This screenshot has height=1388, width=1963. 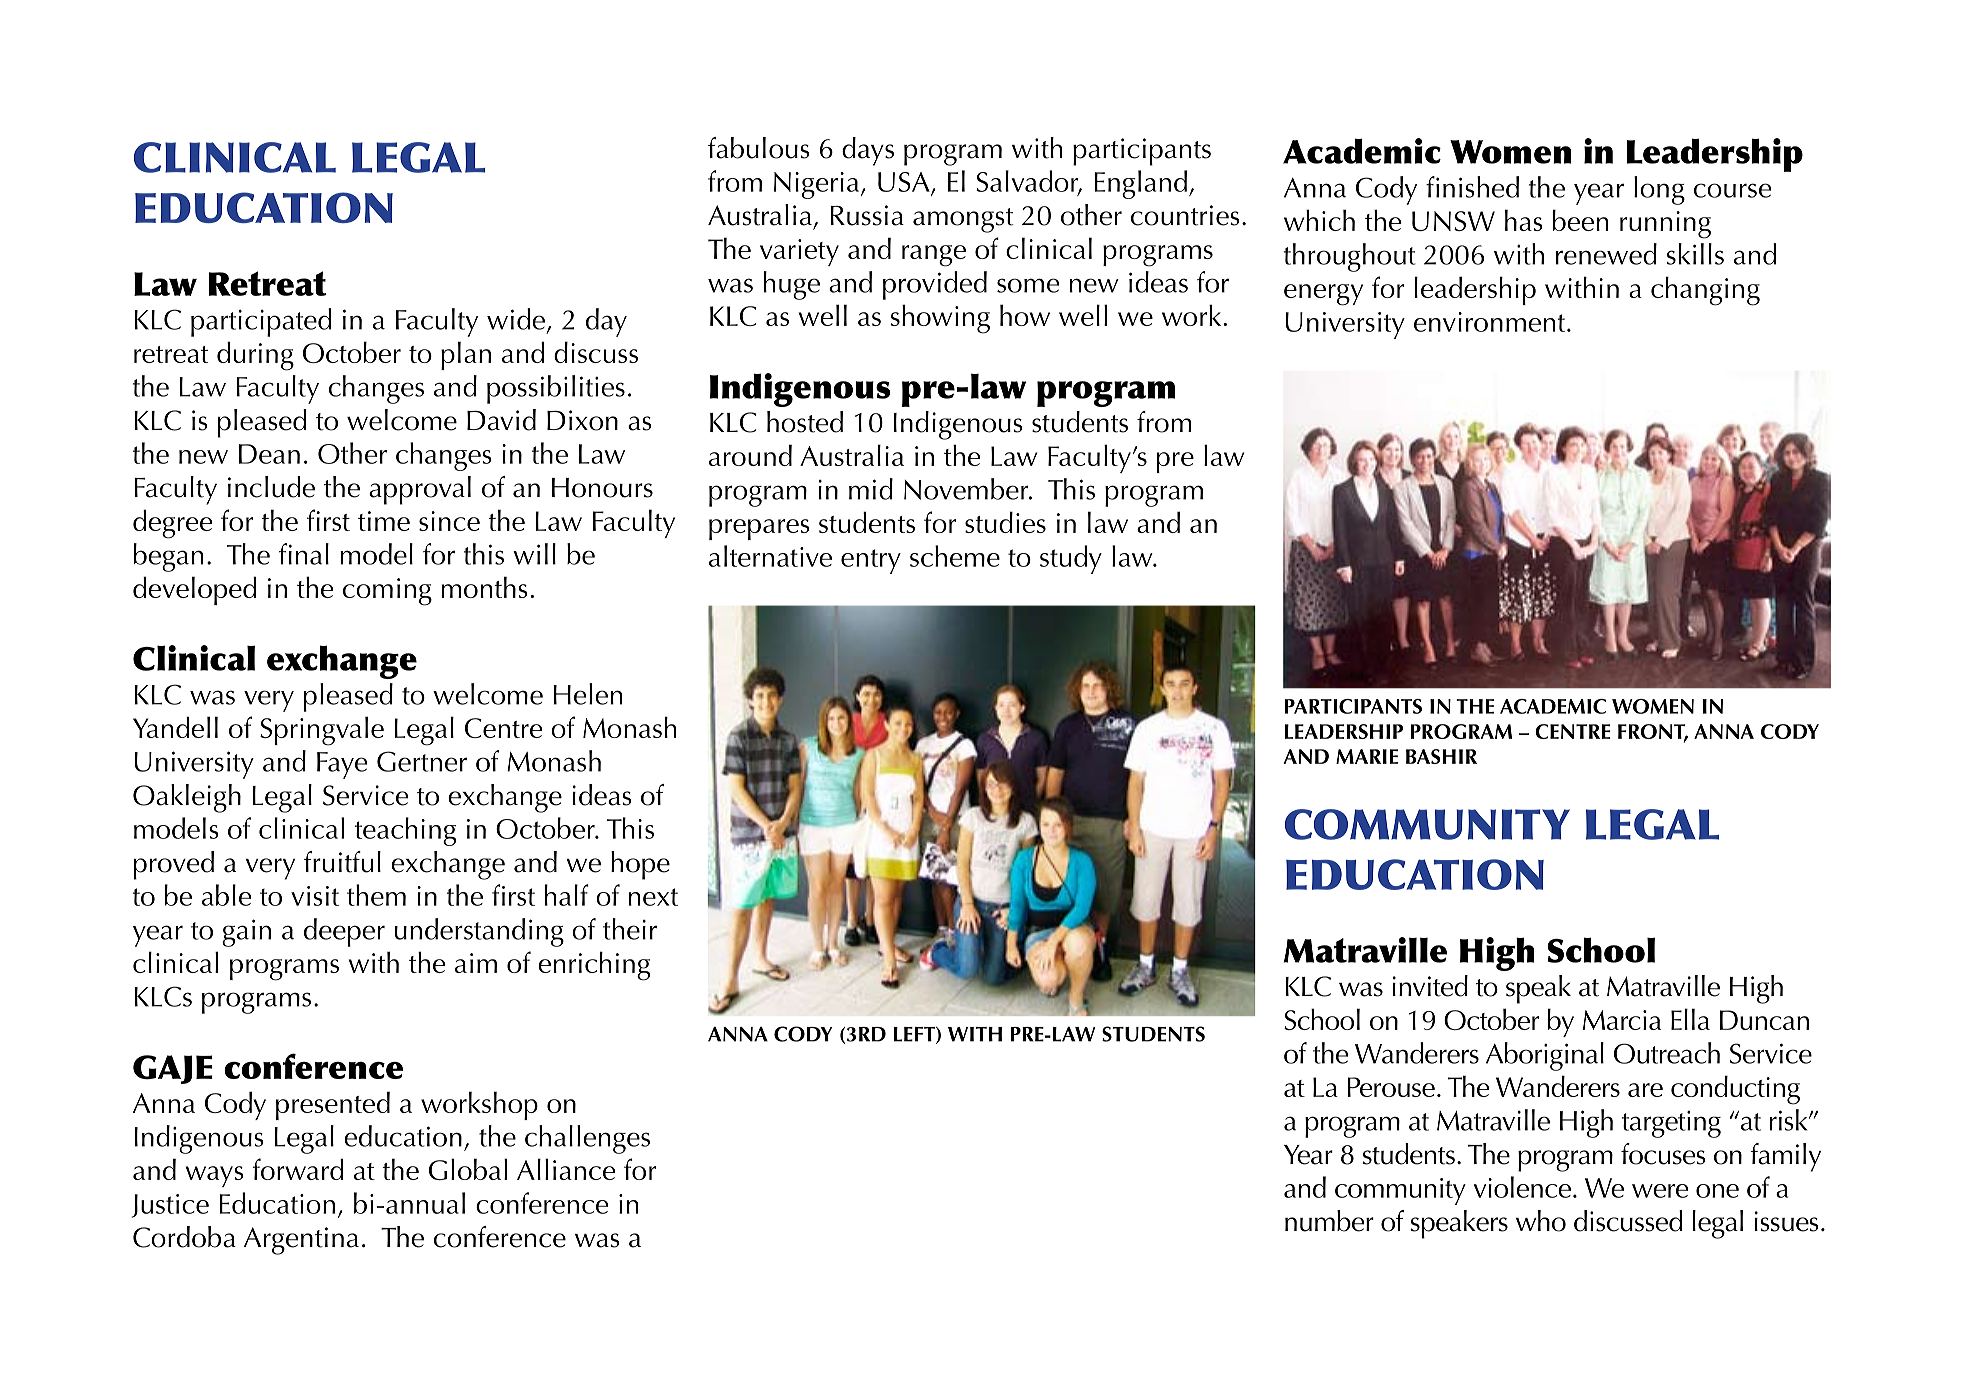 What do you see at coordinates (342, 765) in the screenshot?
I see `Faye` at bounding box center [342, 765].
